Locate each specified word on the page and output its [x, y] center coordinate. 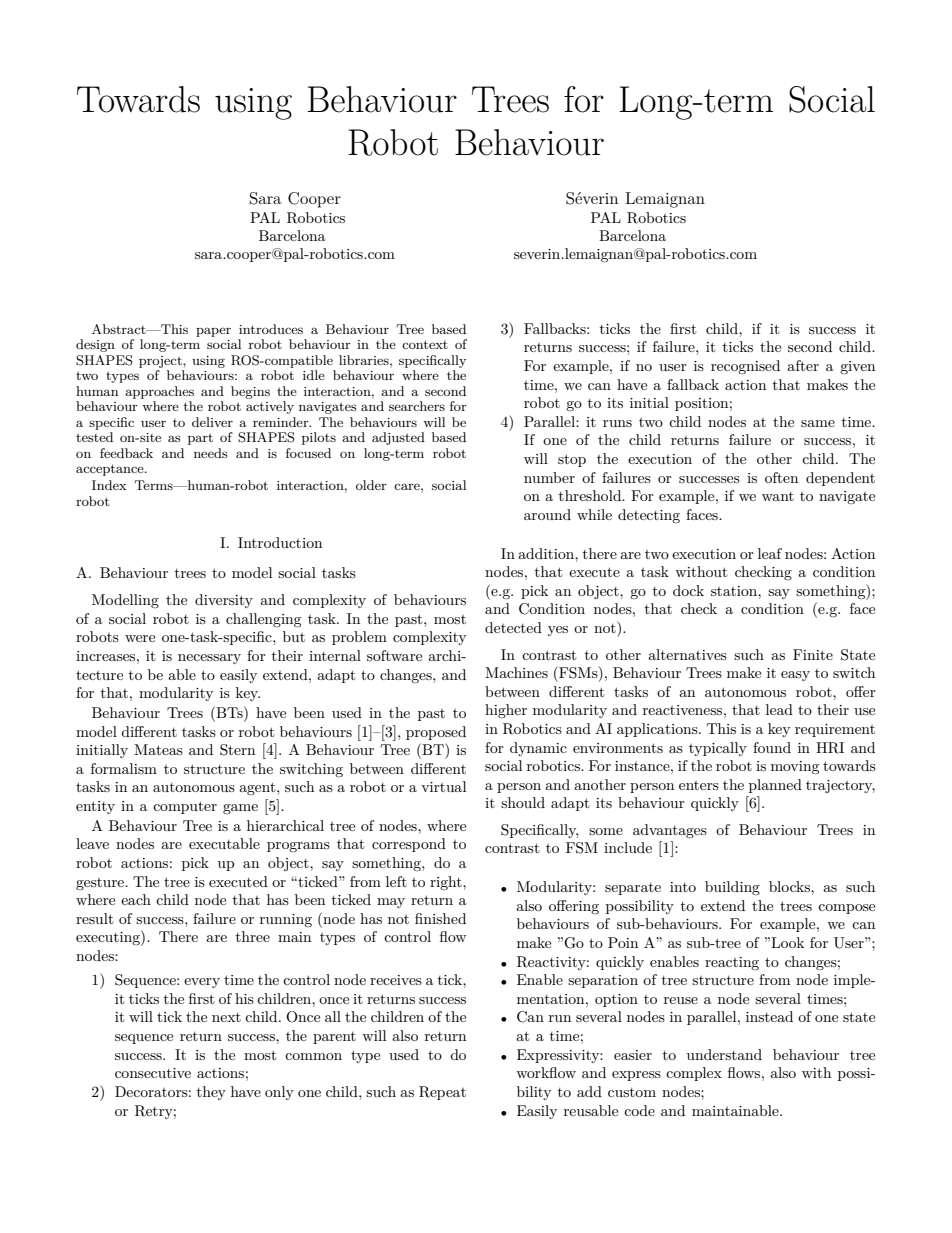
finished [440, 918]
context [425, 344]
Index [109, 485]
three [253, 936]
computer [185, 807]
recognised [745, 367]
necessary [209, 659]
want [778, 496]
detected [513, 627]
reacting [732, 963]
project [161, 362]
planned [775, 786]
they [211, 1093]
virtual [443, 786]
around [547, 514]
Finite [813, 654]
